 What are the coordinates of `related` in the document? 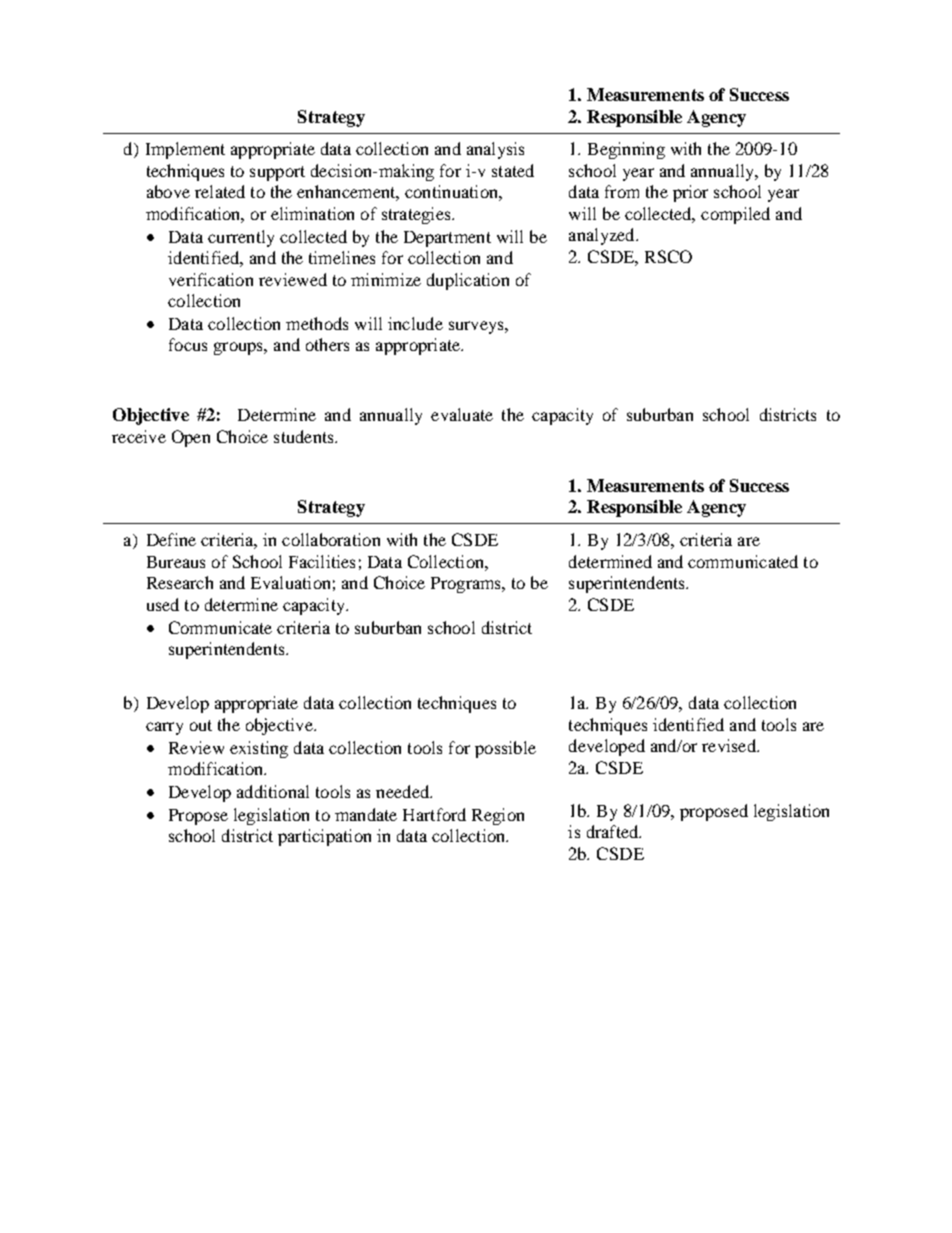 It's located at (220, 191).
